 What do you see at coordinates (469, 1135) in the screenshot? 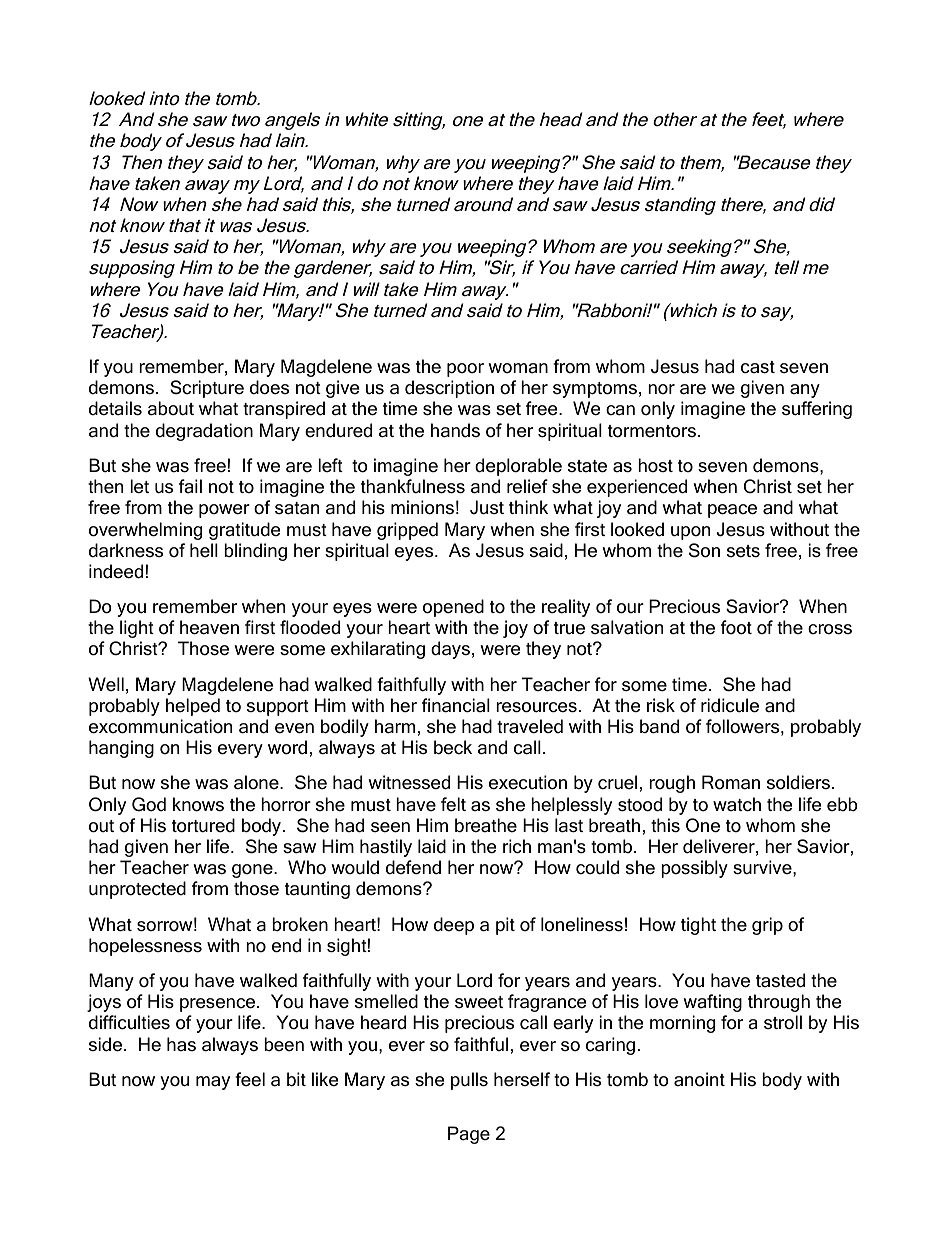
I see `Page` at bounding box center [469, 1135].
